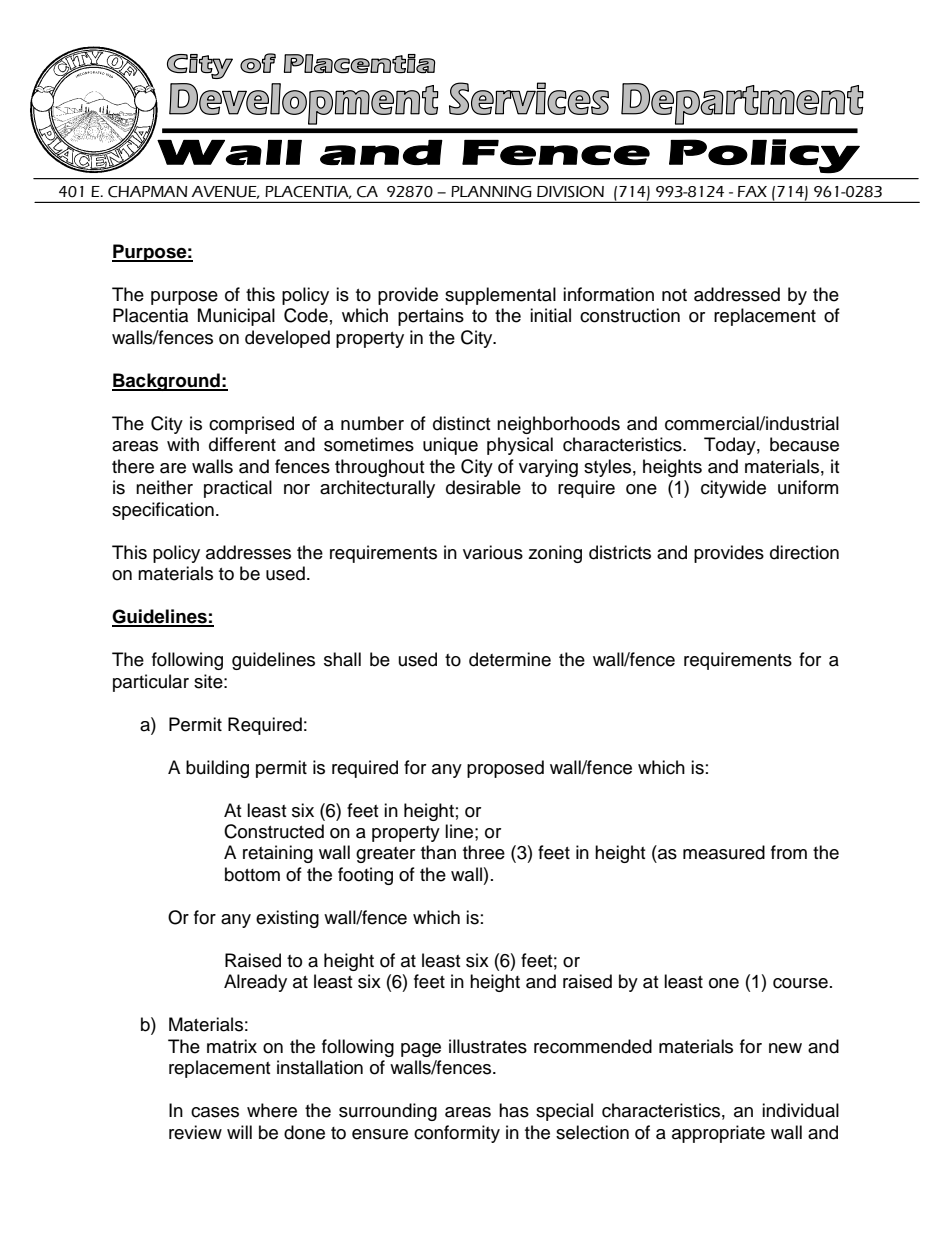  What do you see at coordinates (450, 446) in the screenshot?
I see `unique` at bounding box center [450, 446].
